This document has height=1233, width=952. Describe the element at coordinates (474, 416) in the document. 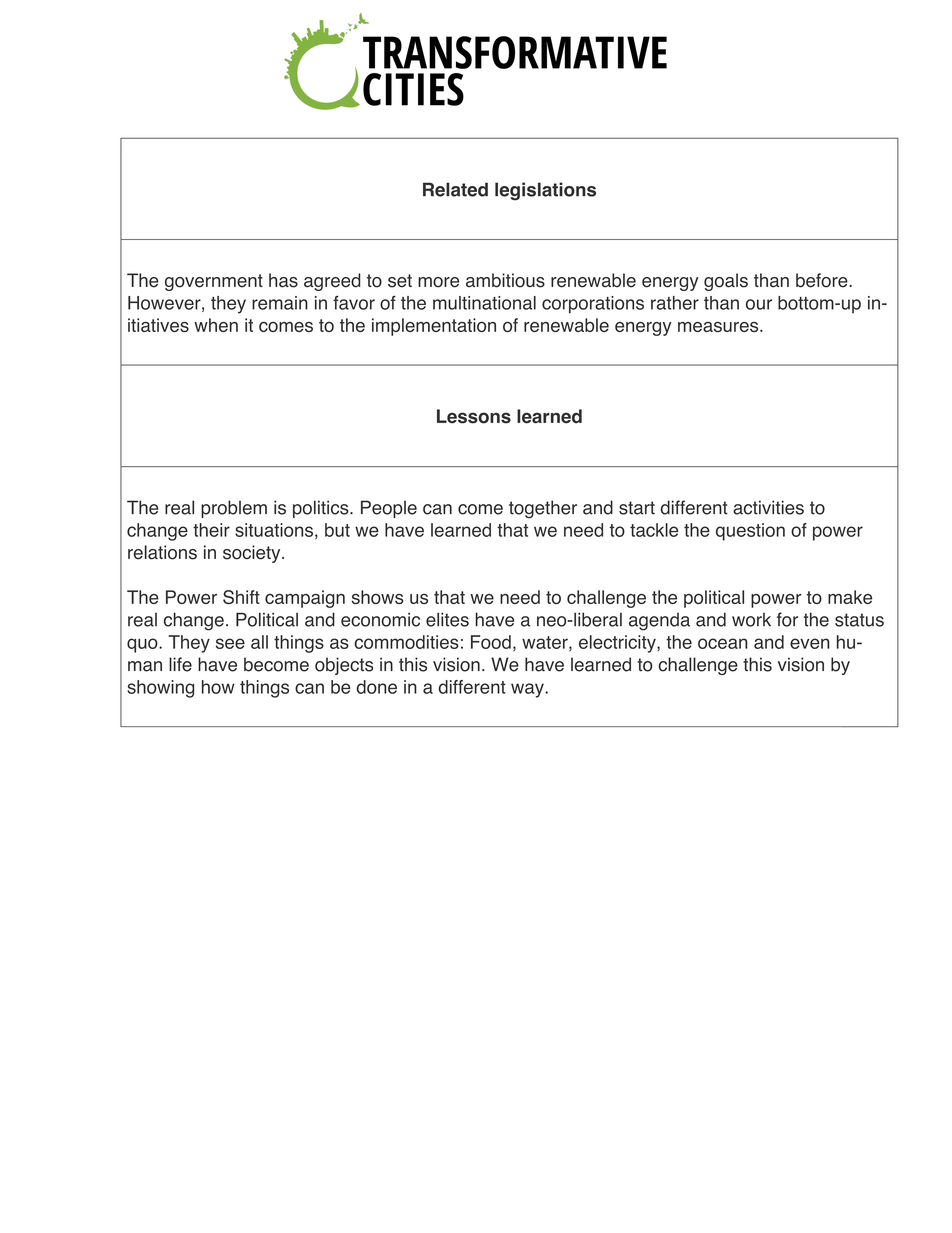

I see `Lessons` at that location.
